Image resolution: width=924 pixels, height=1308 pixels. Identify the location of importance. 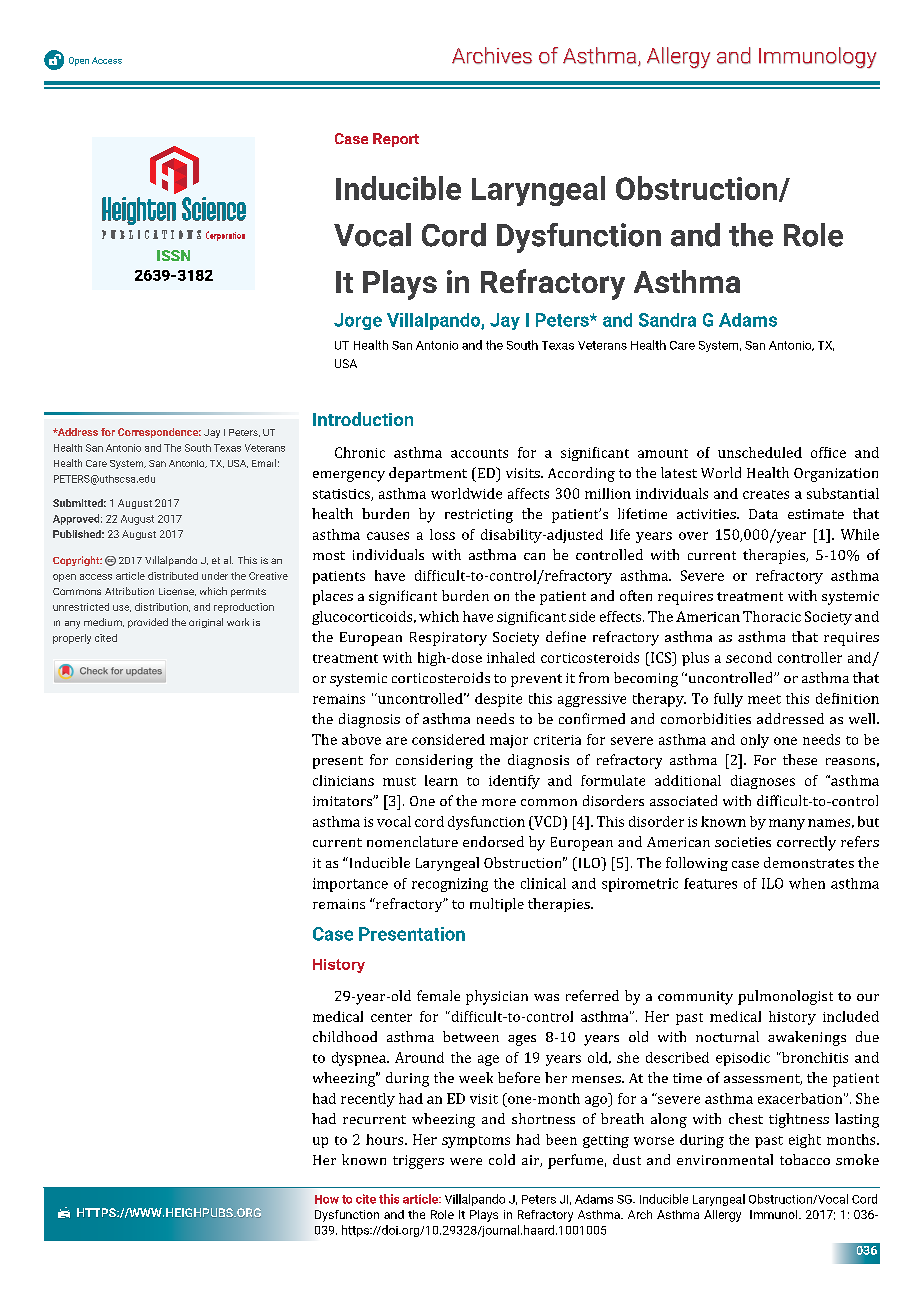
(350, 885).
